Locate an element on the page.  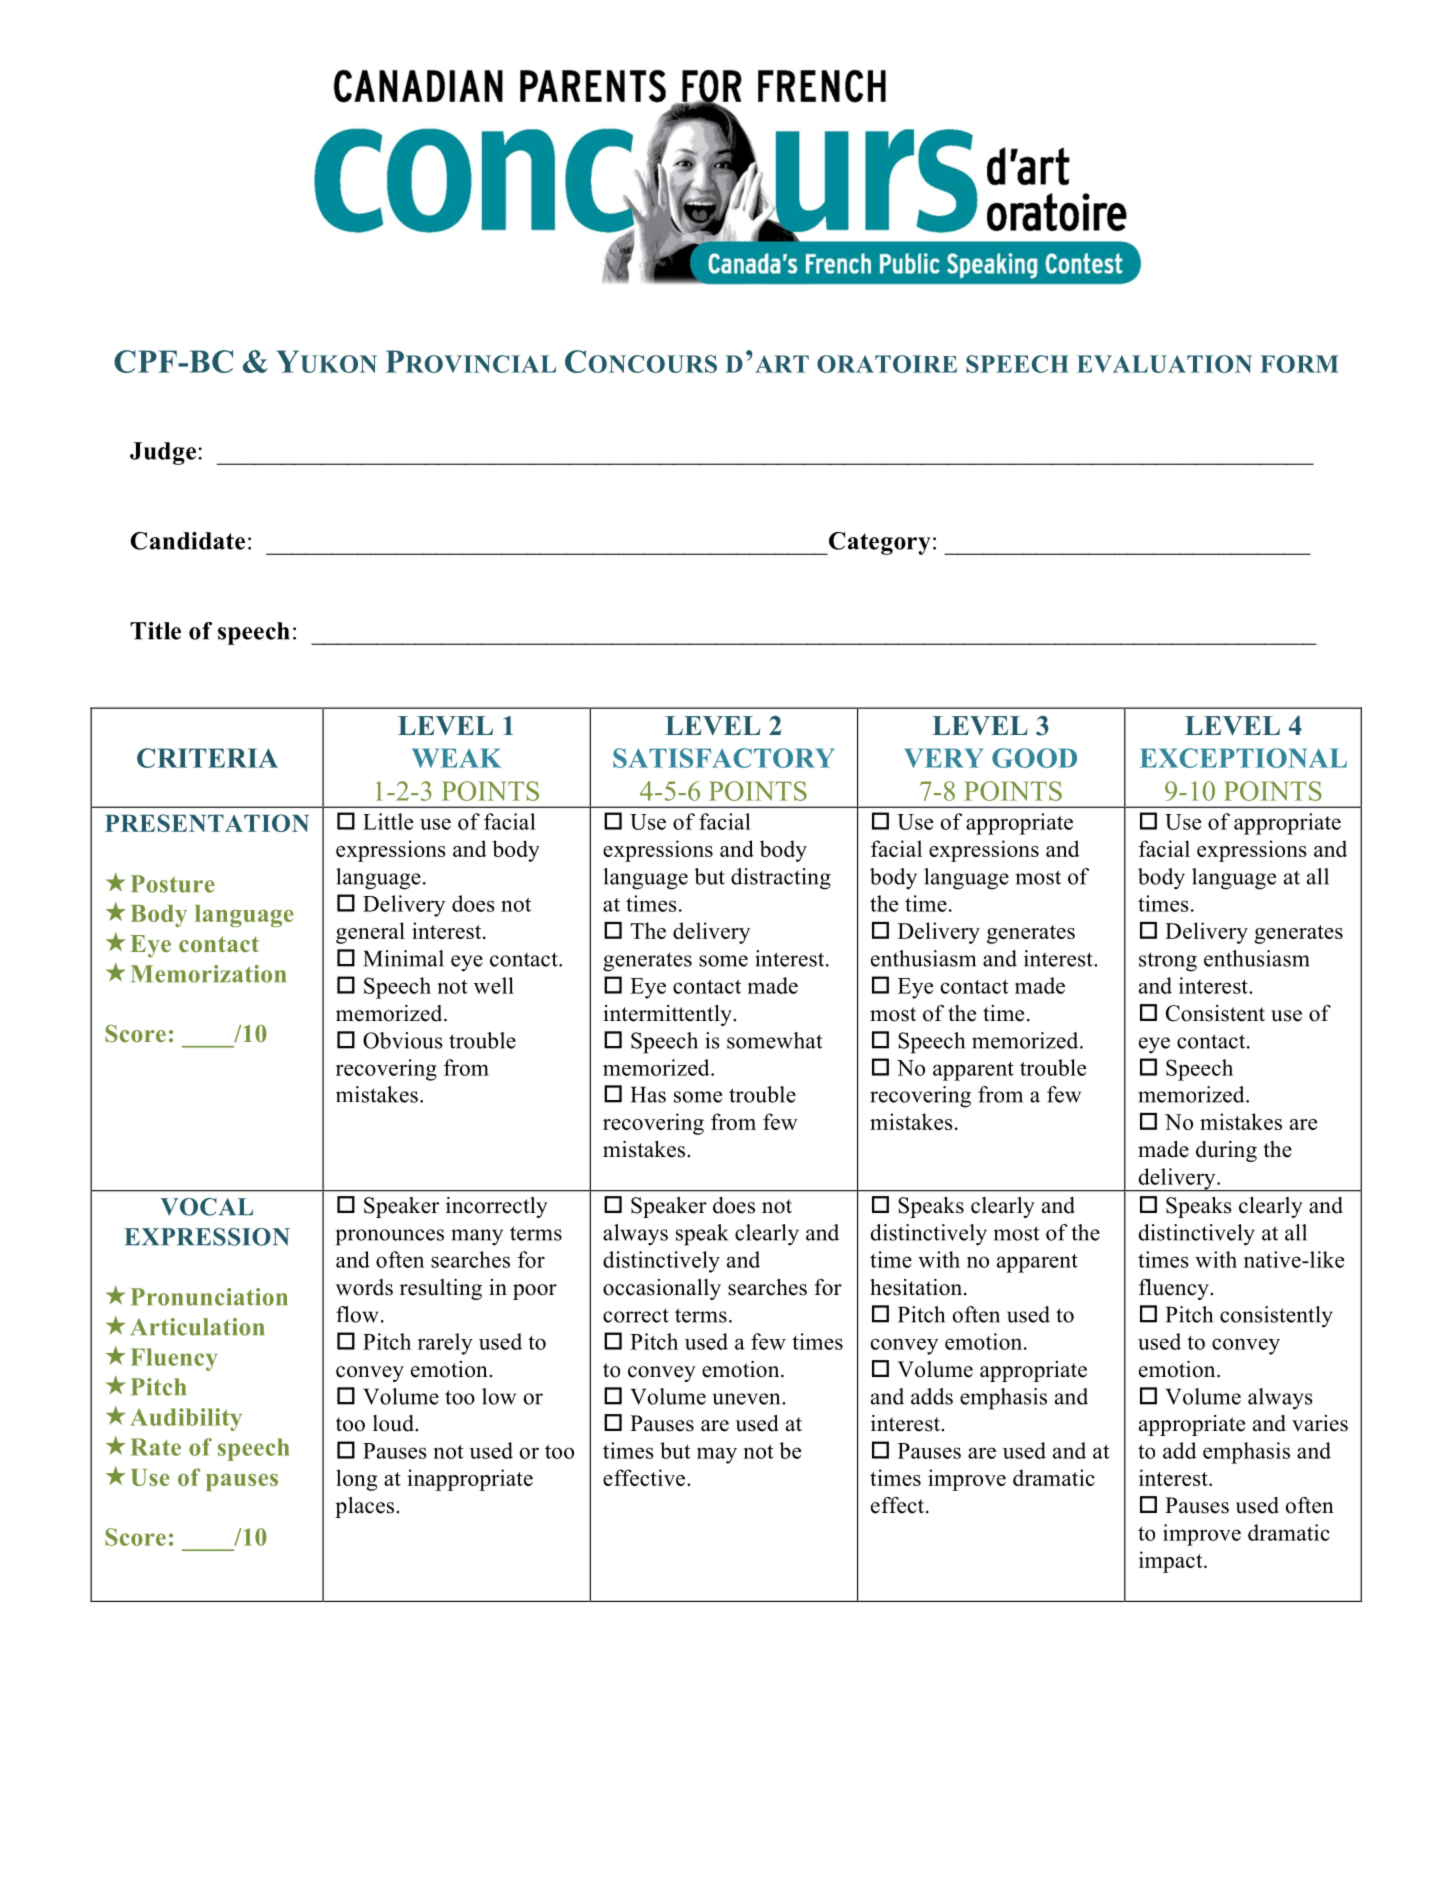
places is located at coordinates (364, 1507).
